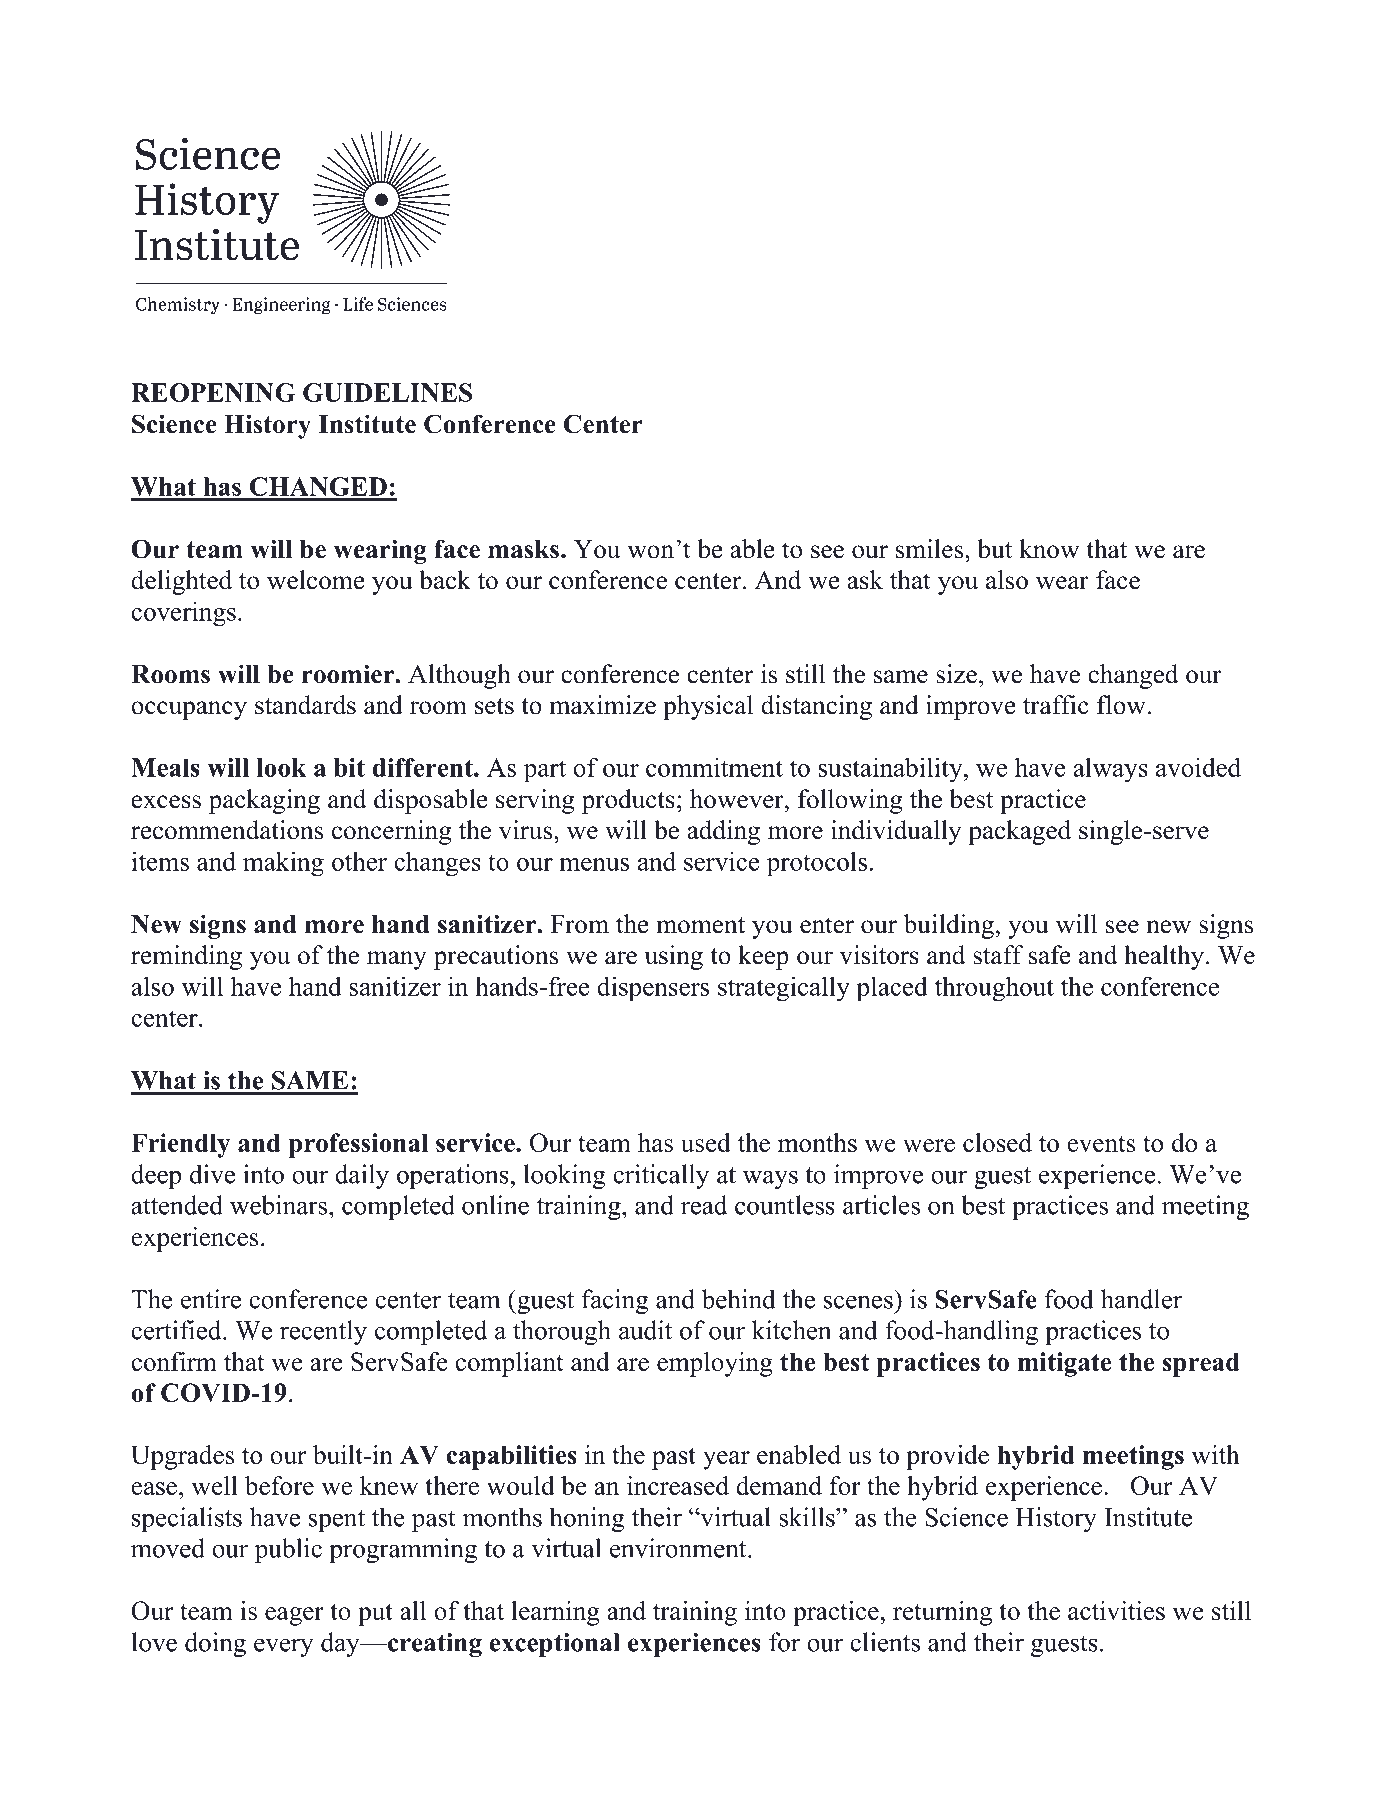  Describe the element at coordinates (278, 1205) in the screenshot. I see `webinars` at that location.
